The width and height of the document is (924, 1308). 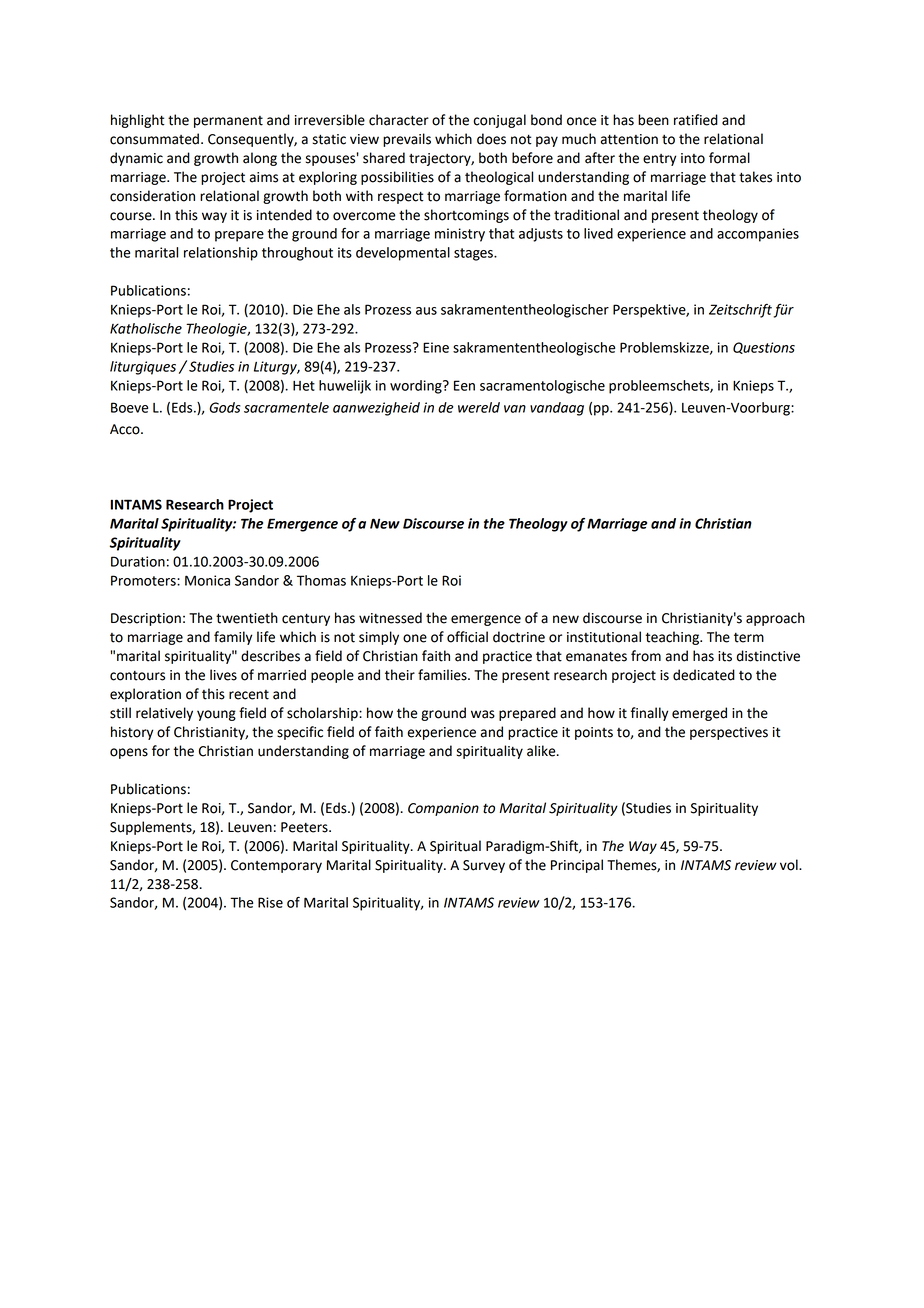 What do you see at coordinates (138, 561) in the document?
I see `Duration` at bounding box center [138, 561].
